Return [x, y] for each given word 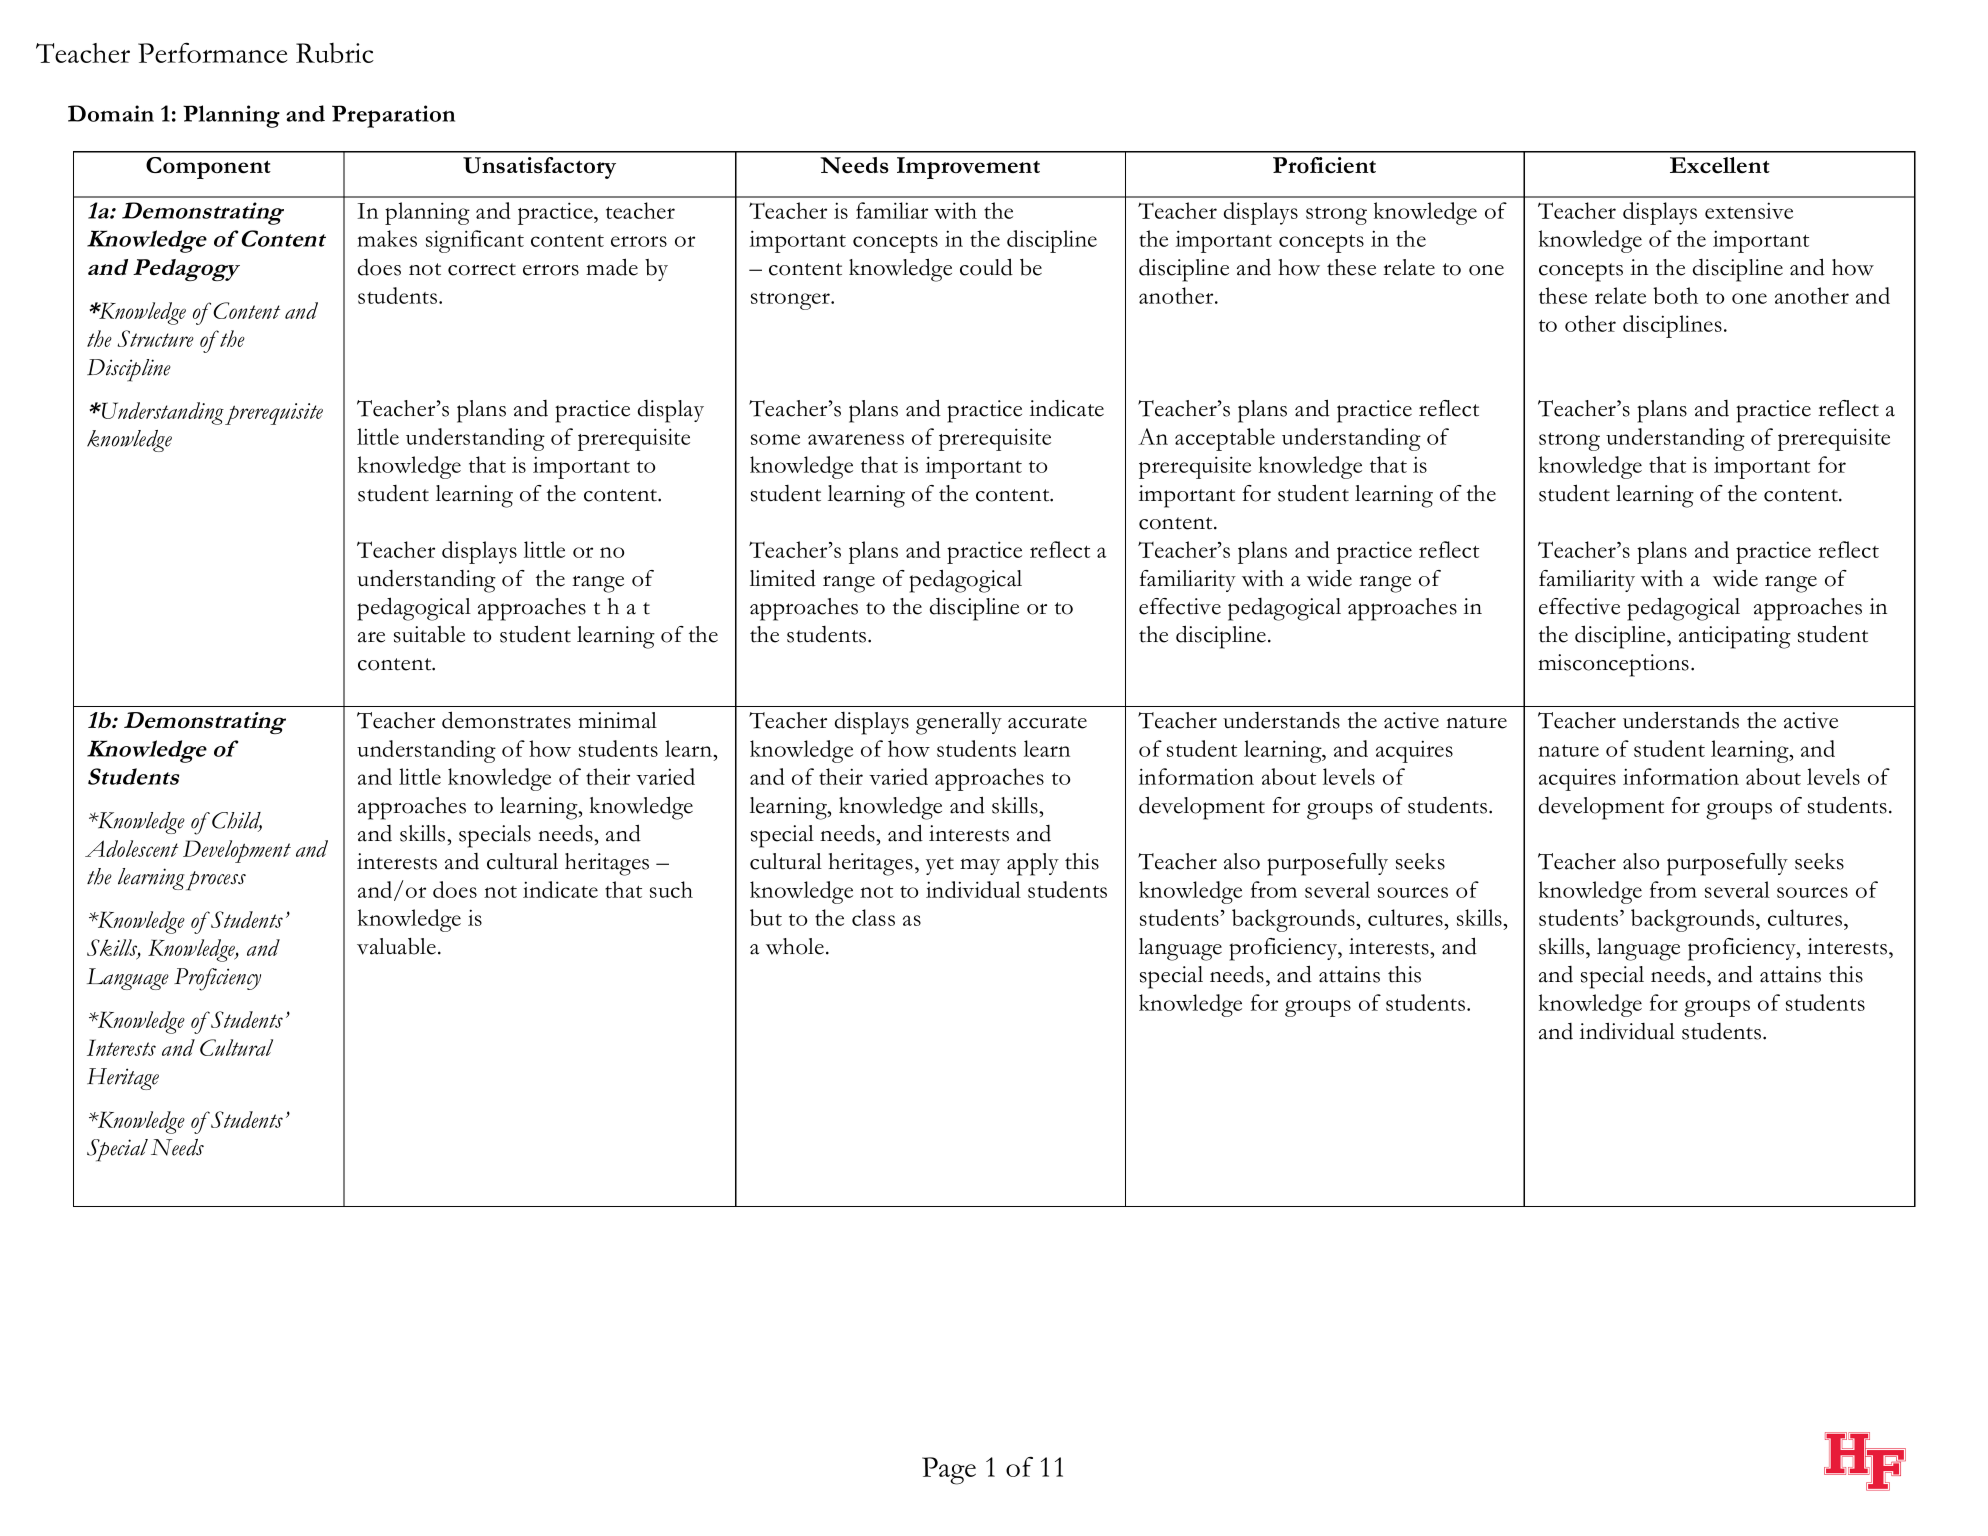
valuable [396, 946]
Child [237, 821]
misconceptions [1613, 665]
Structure [156, 338]
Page [949, 1471]
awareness [856, 439]
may [980, 867]
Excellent [1720, 165]
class [873, 917]
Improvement [968, 168]
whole [795, 946]
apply [1033, 864]
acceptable [1225, 439]
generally [959, 723]
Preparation [393, 116]
